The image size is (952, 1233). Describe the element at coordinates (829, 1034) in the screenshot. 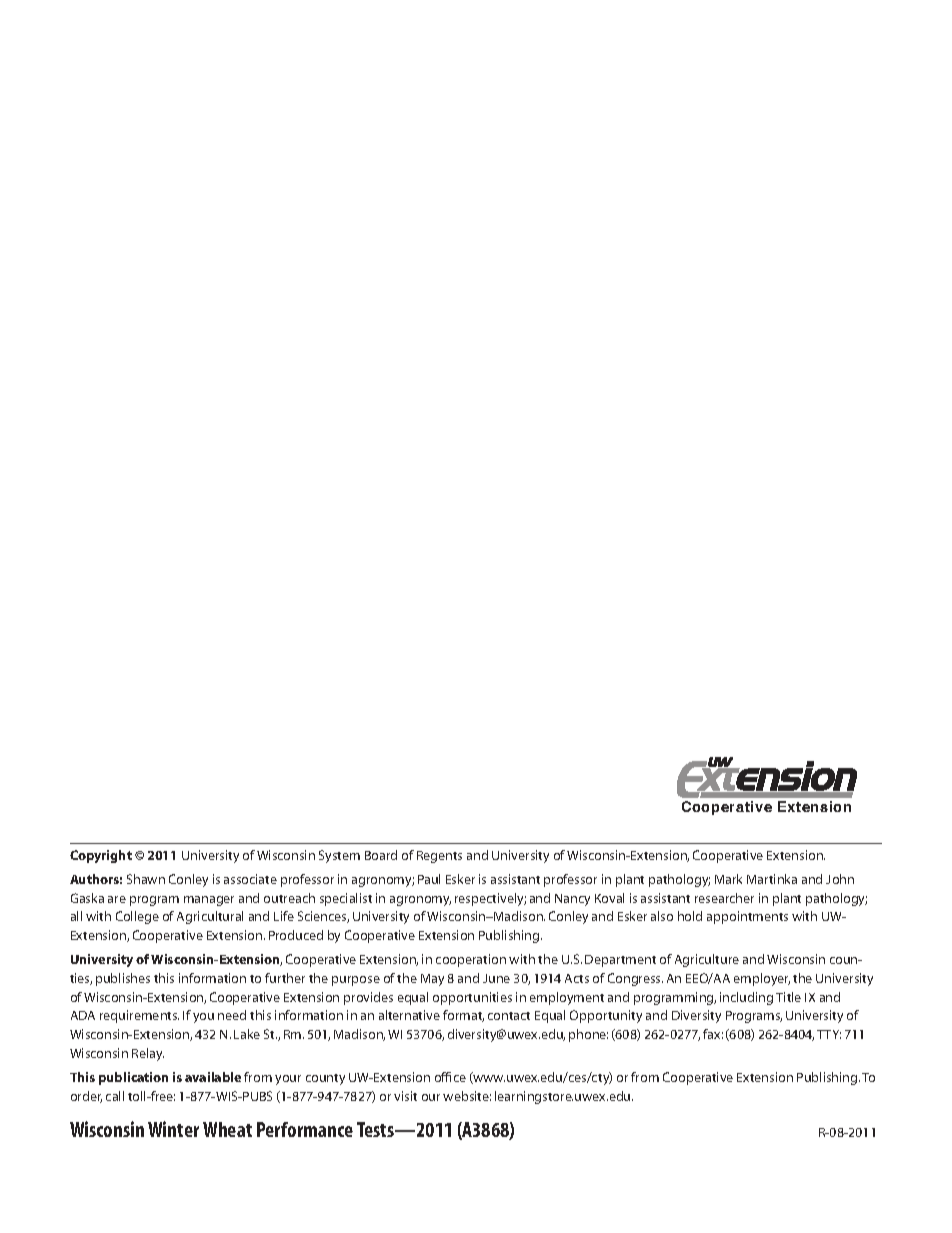

I see `TTY` at that location.
